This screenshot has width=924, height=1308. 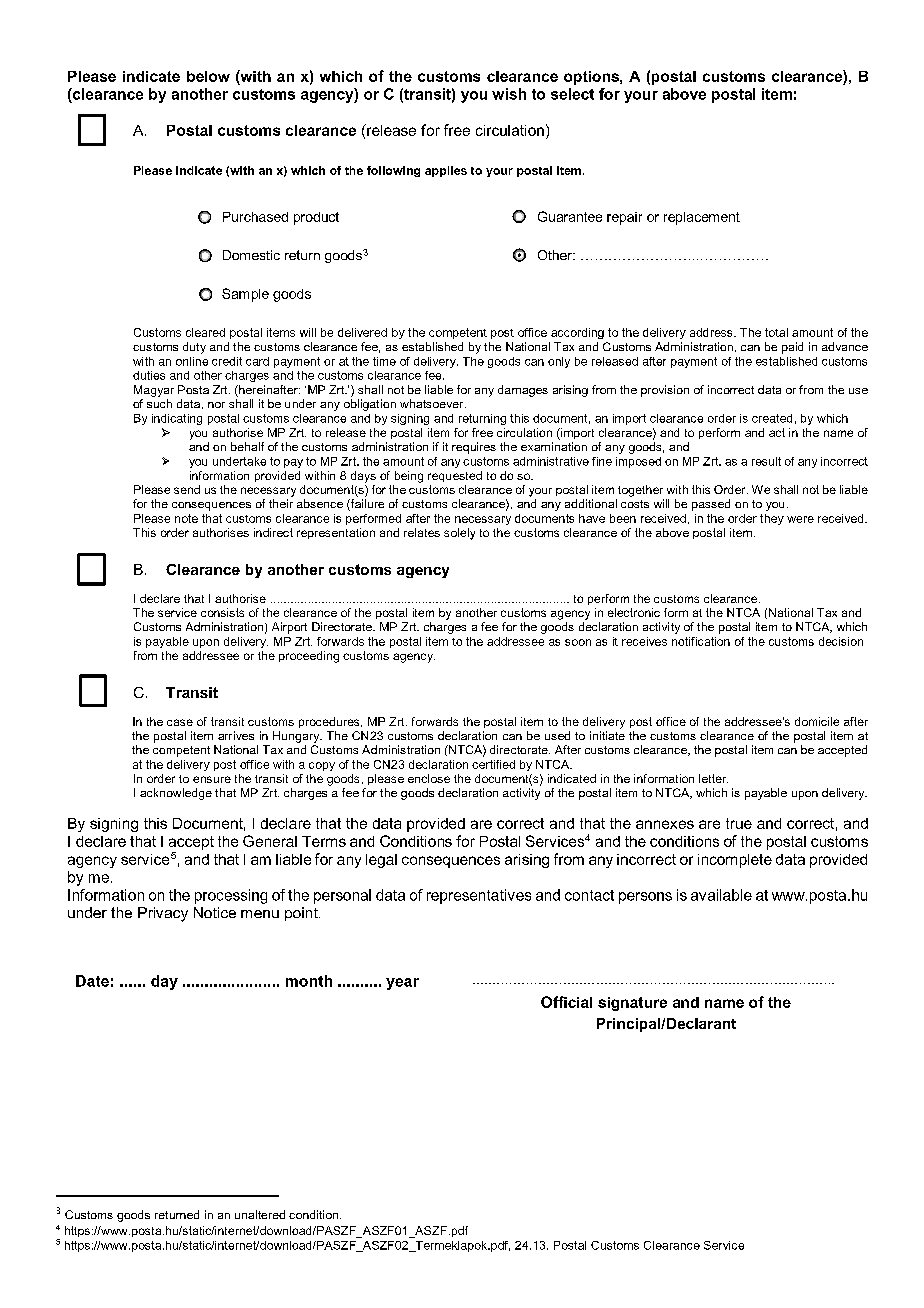 What do you see at coordinates (739, 823) in the screenshot?
I see `true` at bounding box center [739, 823].
